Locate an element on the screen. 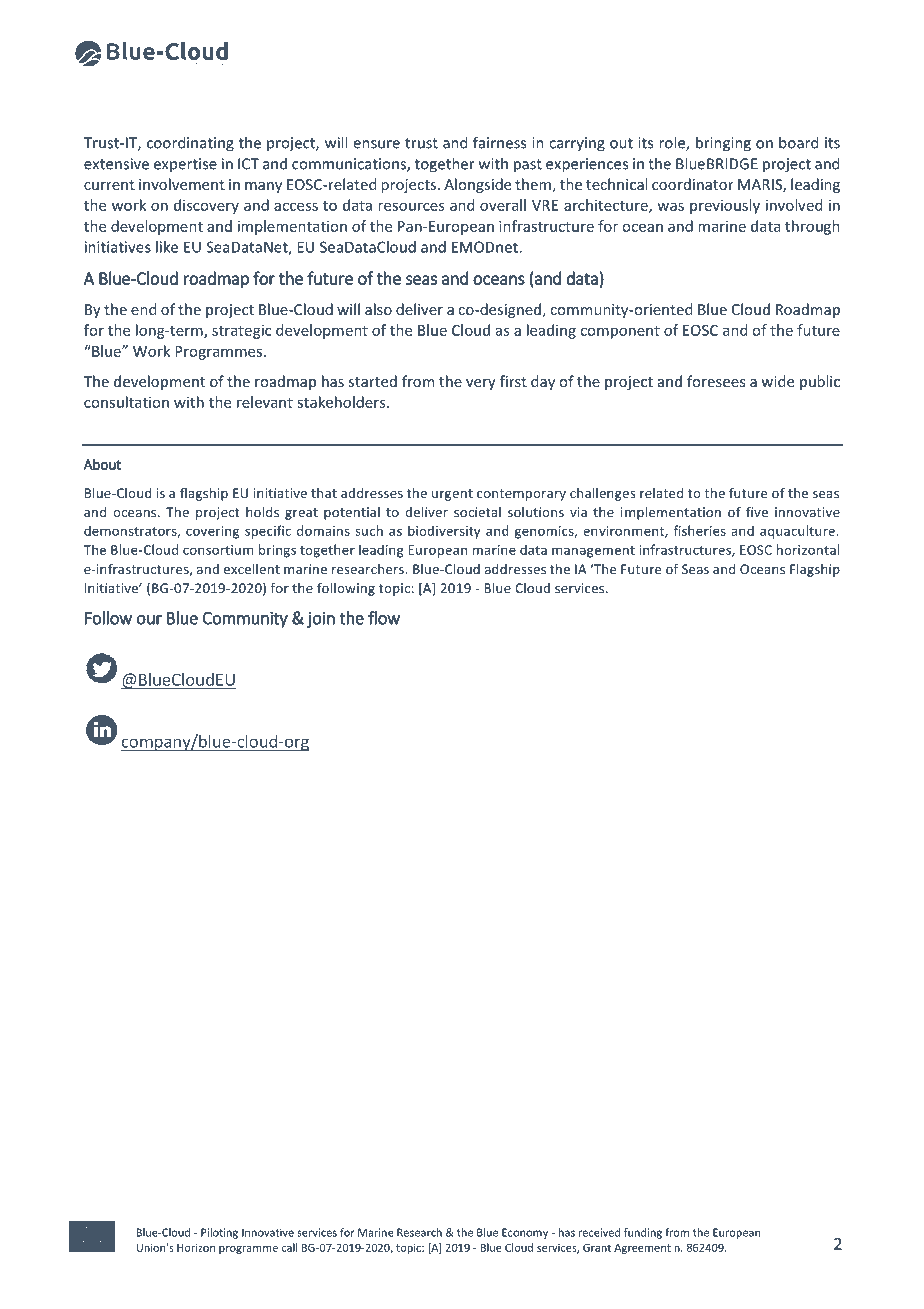 Image resolution: width=924 pixels, height=1309 pixels. five is located at coordinates (757, 511).
